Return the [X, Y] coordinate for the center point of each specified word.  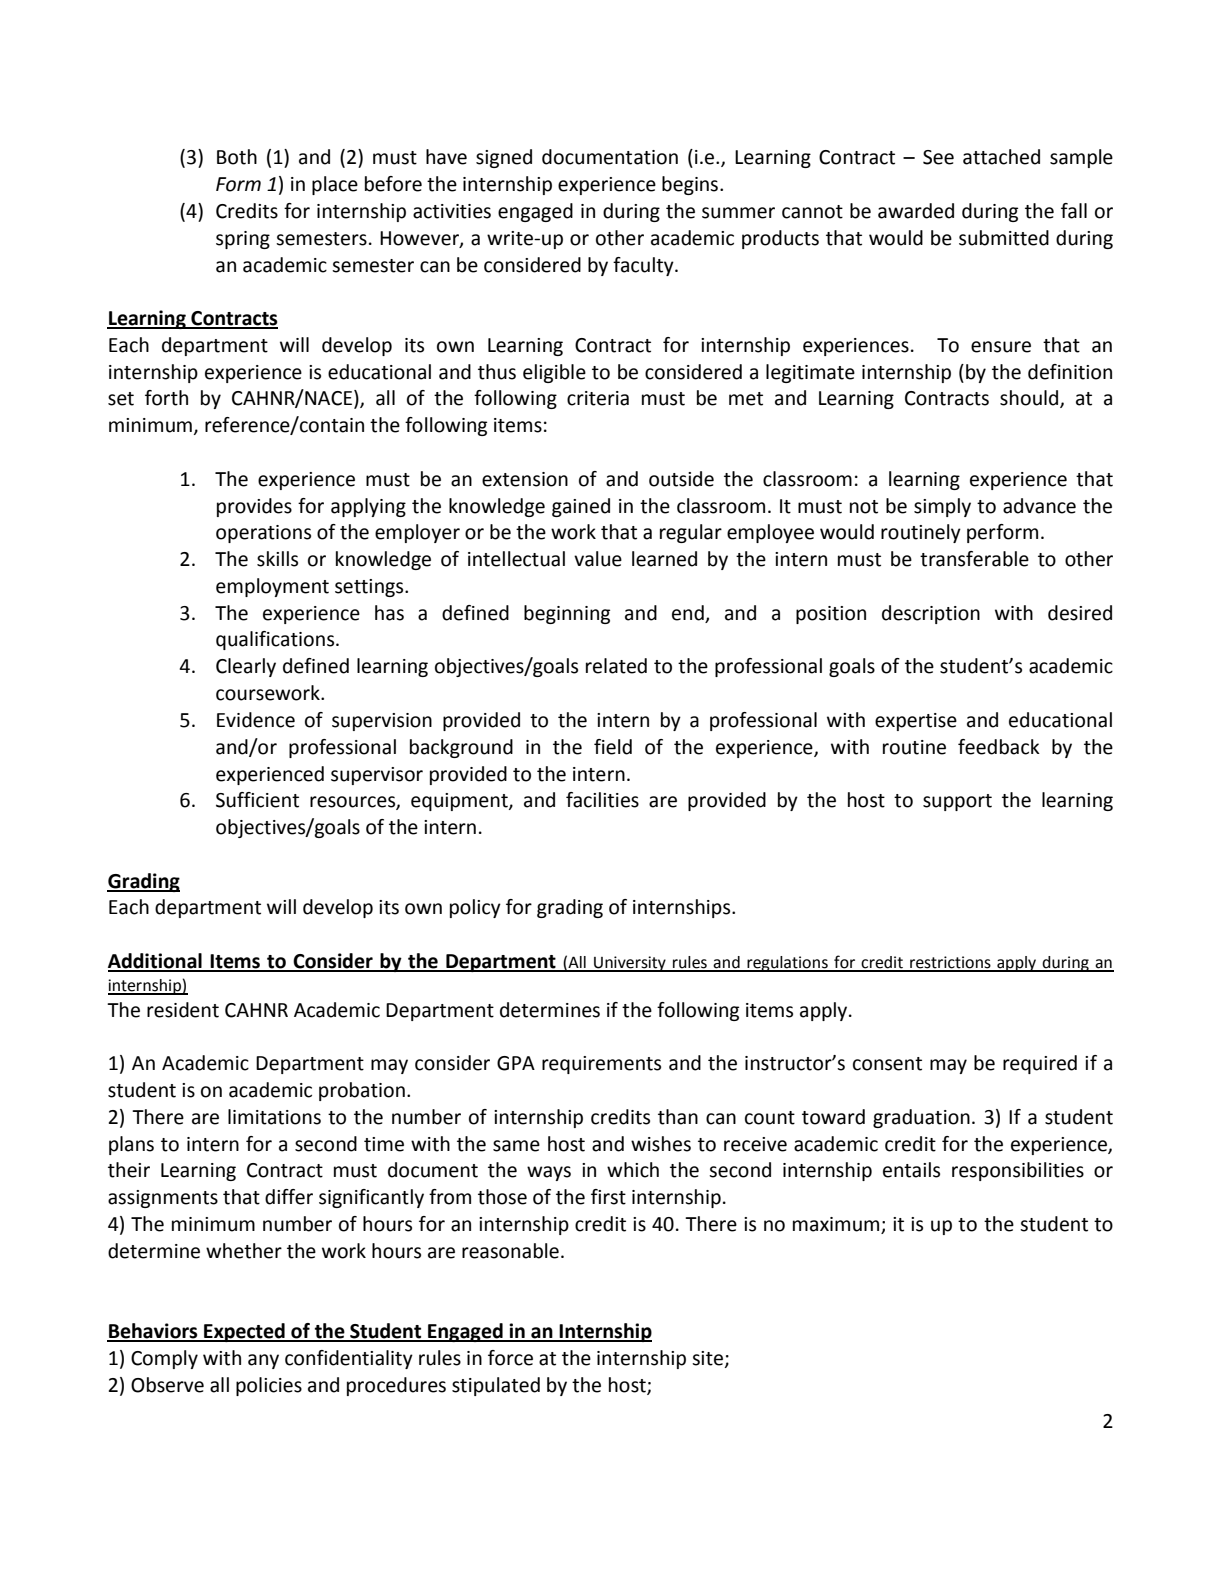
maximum [837, 1225]
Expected [244, 1332]
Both [237, 157]
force [510, 1358]
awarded [916, 211]
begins [690, 185]
